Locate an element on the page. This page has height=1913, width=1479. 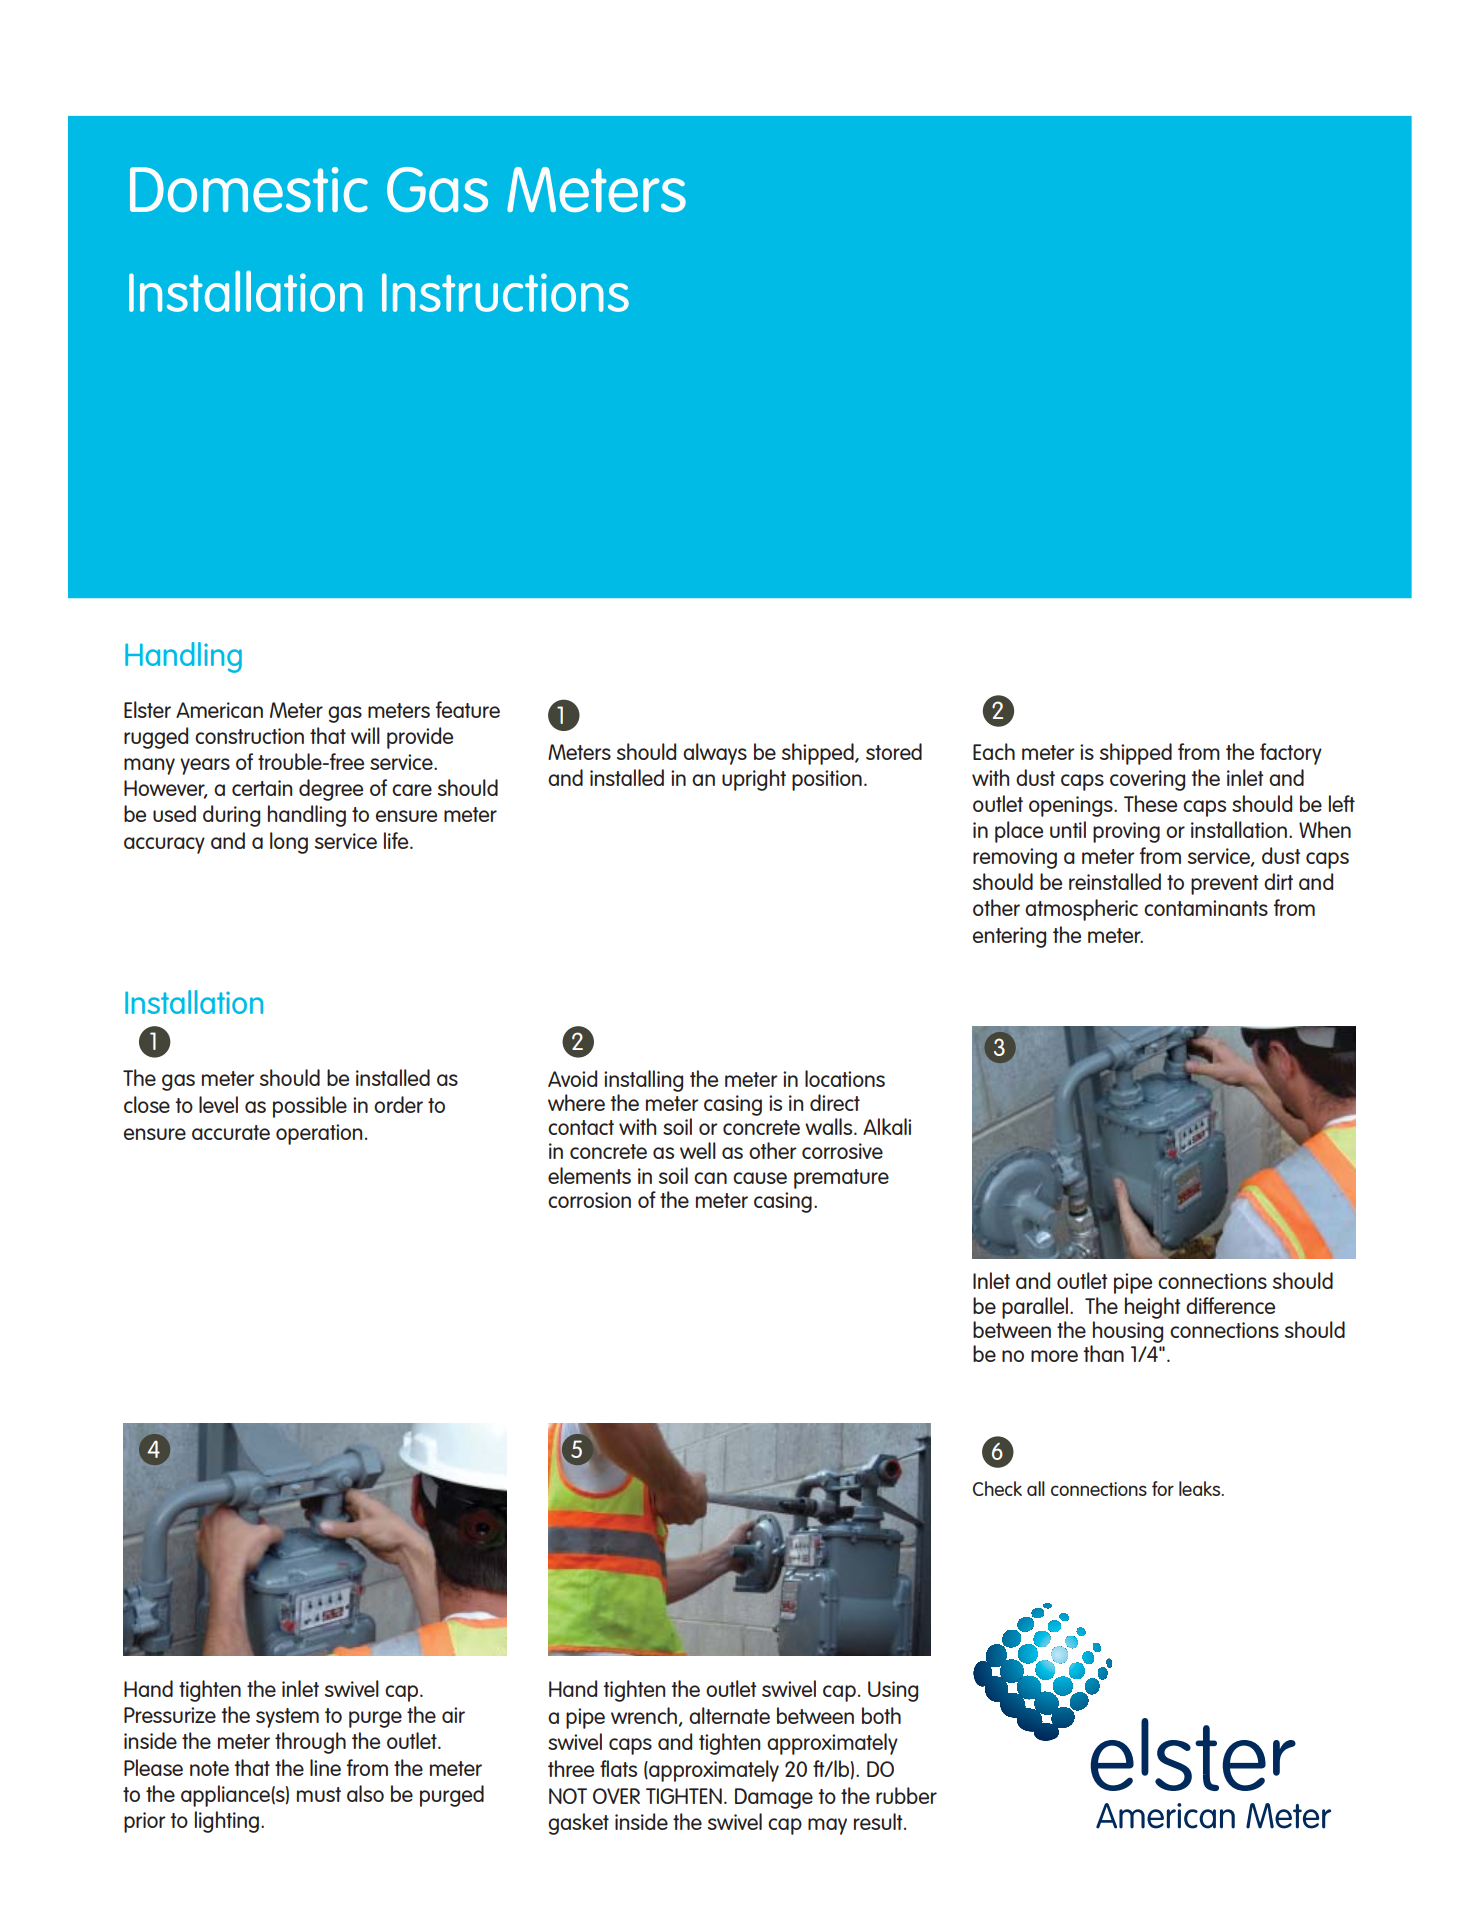
Domestic is located at coordinates (249, 189).
